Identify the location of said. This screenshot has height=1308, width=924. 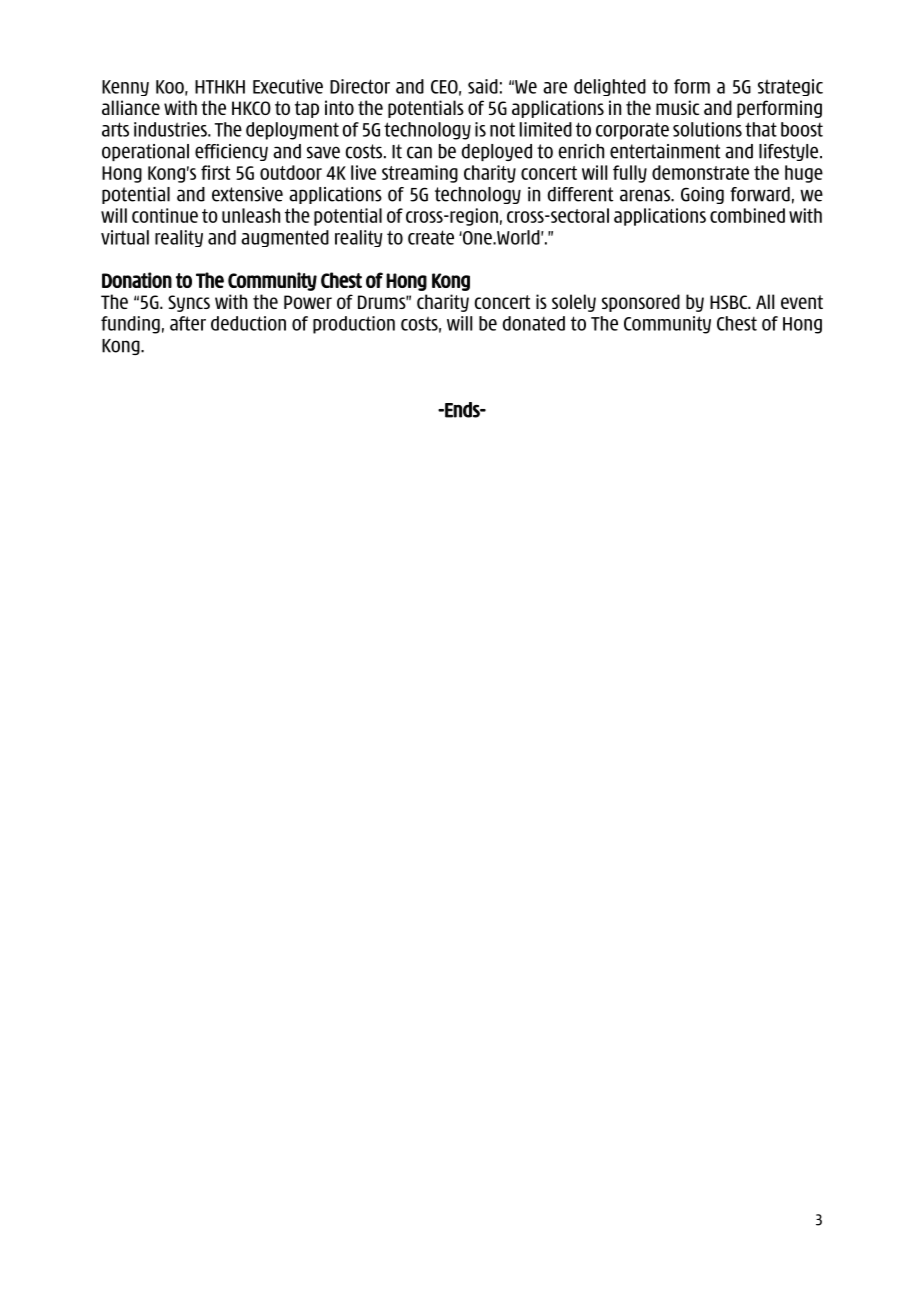
(483, 86).
